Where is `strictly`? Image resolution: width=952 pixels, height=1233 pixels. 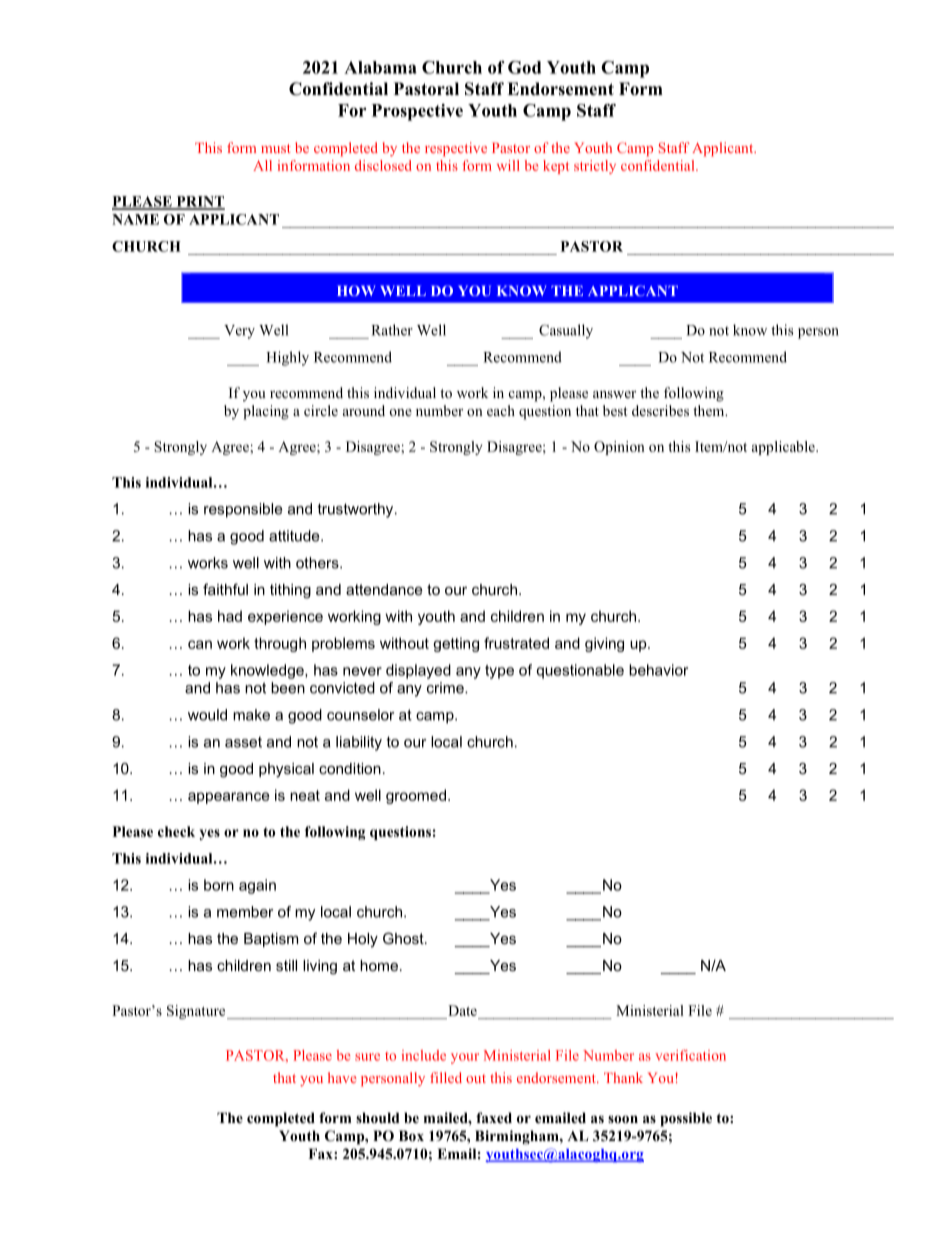 strictly is located at coordinates (595, 167).
